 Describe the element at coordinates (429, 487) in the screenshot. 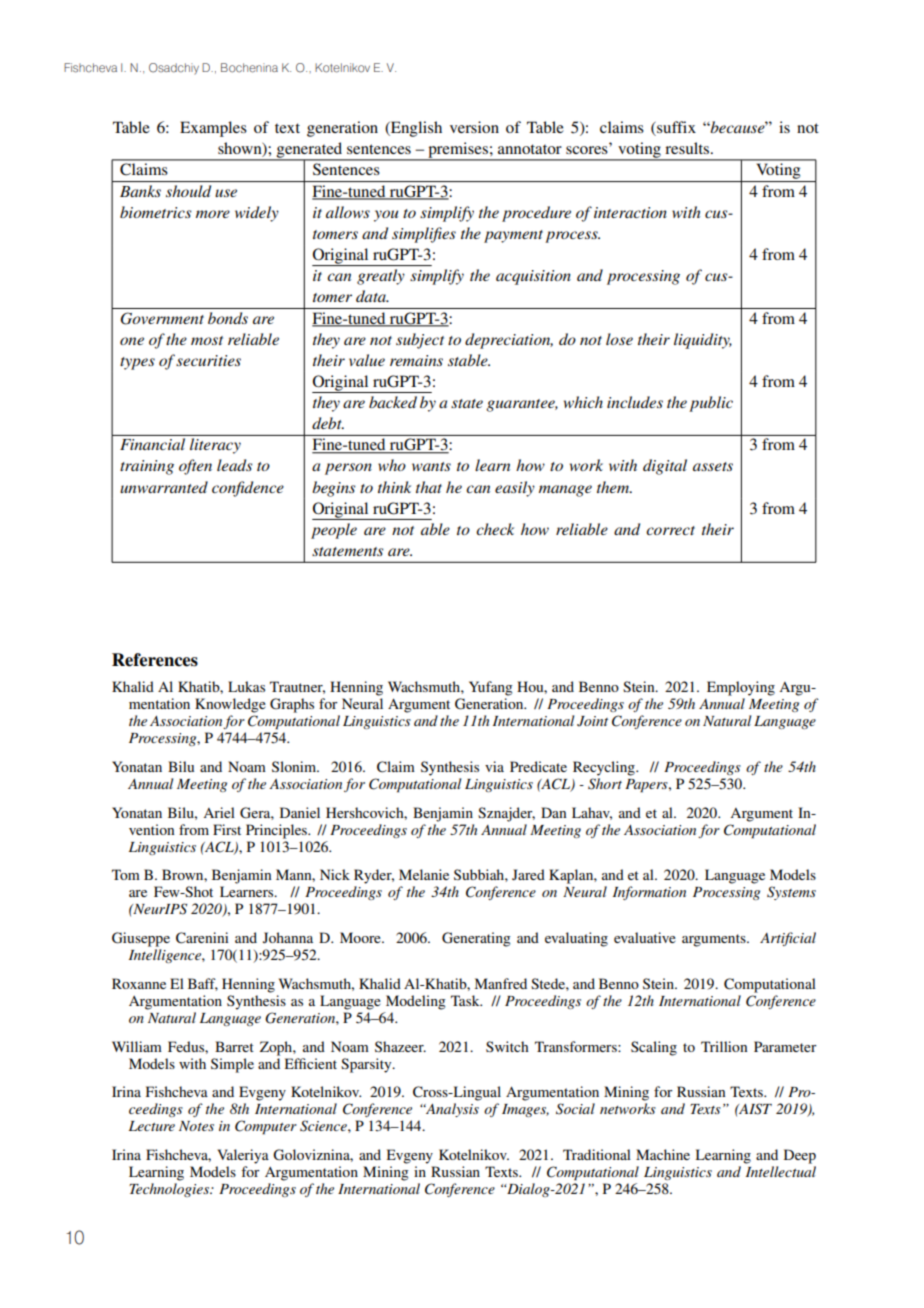

I see `that` at that location.
